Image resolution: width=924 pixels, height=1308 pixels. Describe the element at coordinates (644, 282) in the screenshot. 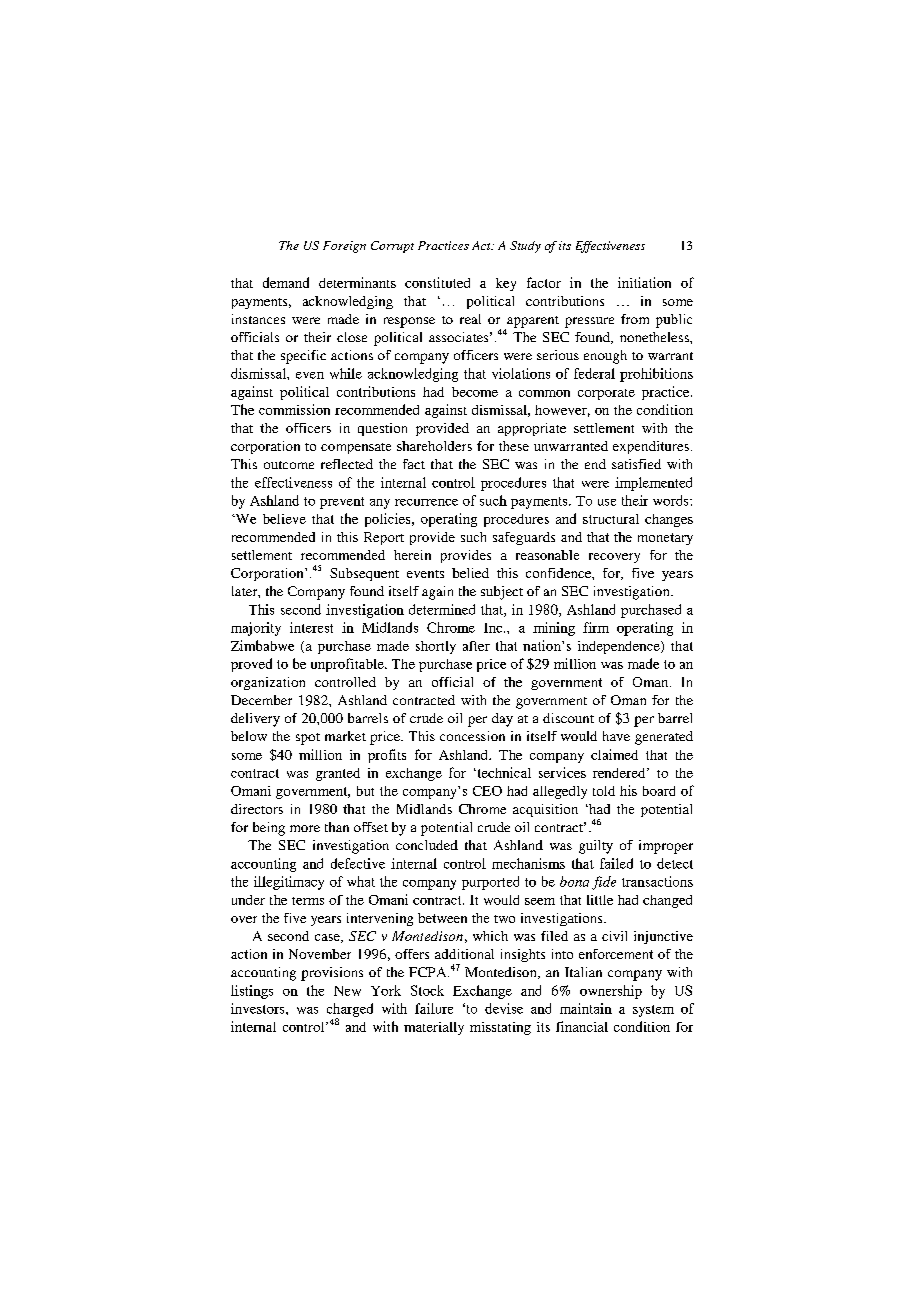

I see `initiation` at that location.
